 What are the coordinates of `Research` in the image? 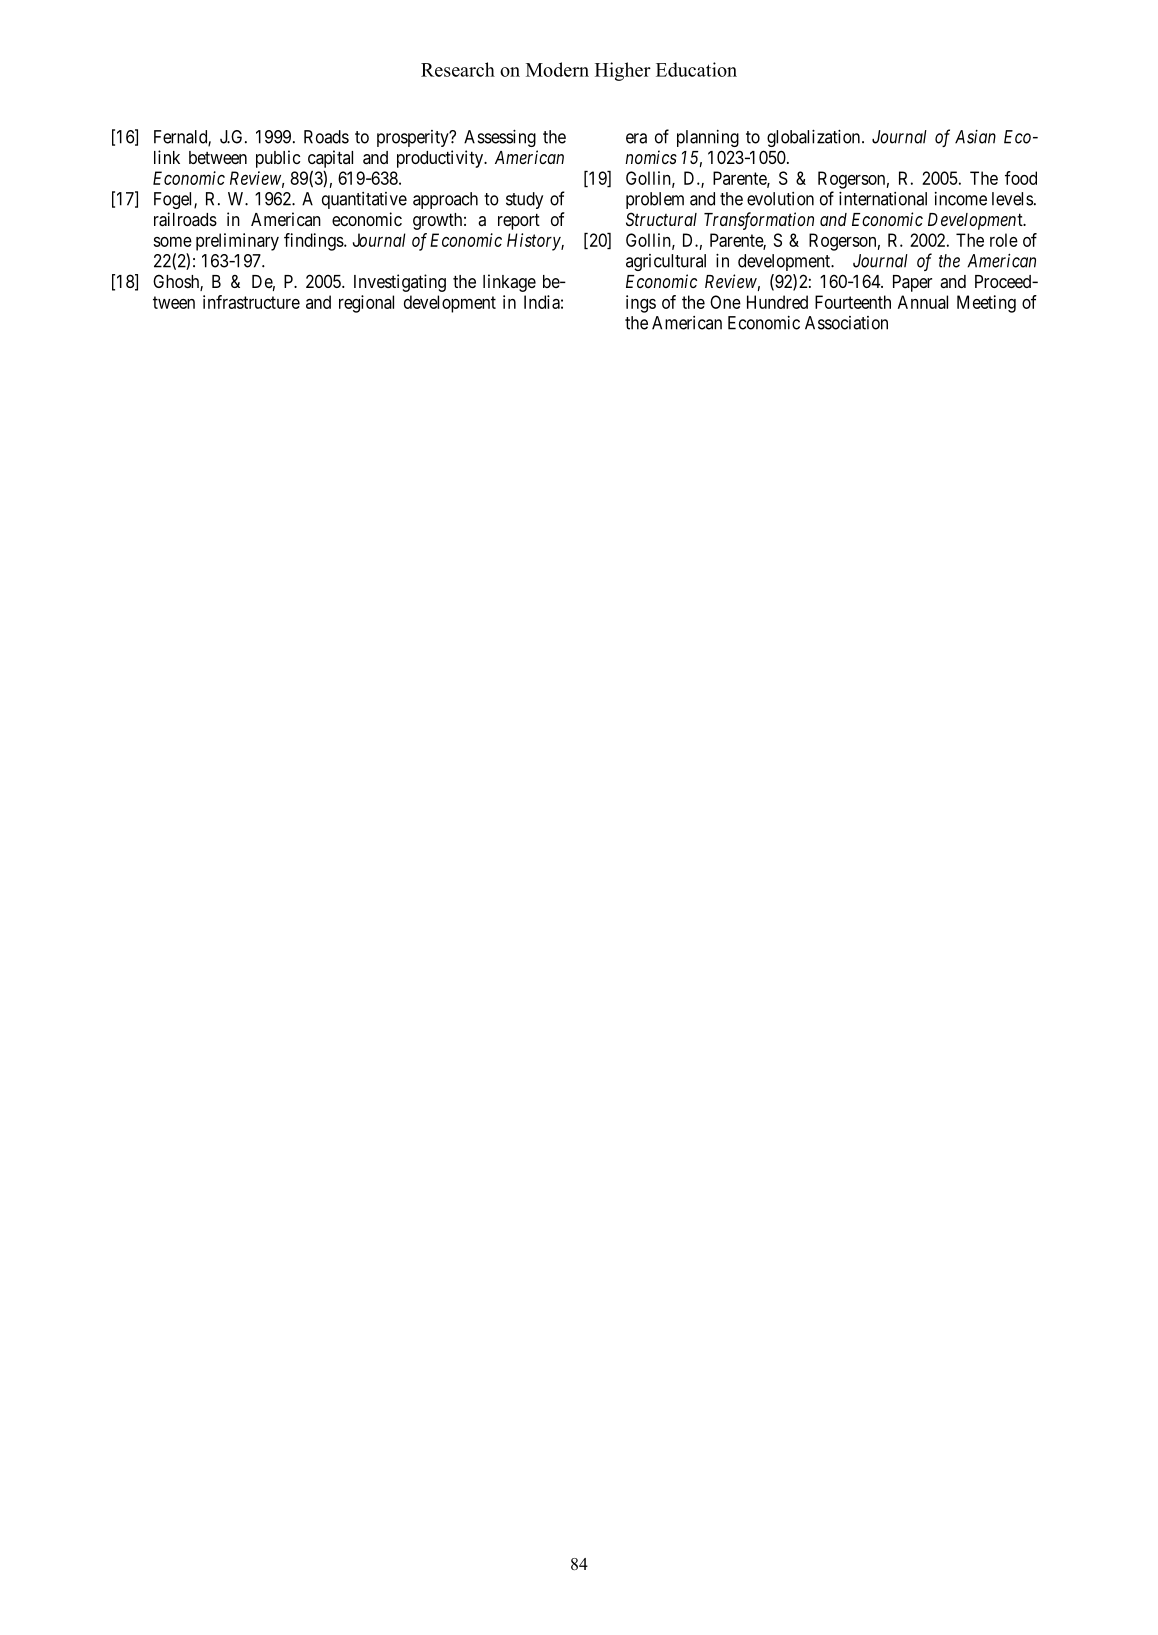 It's located at (458, 69).
